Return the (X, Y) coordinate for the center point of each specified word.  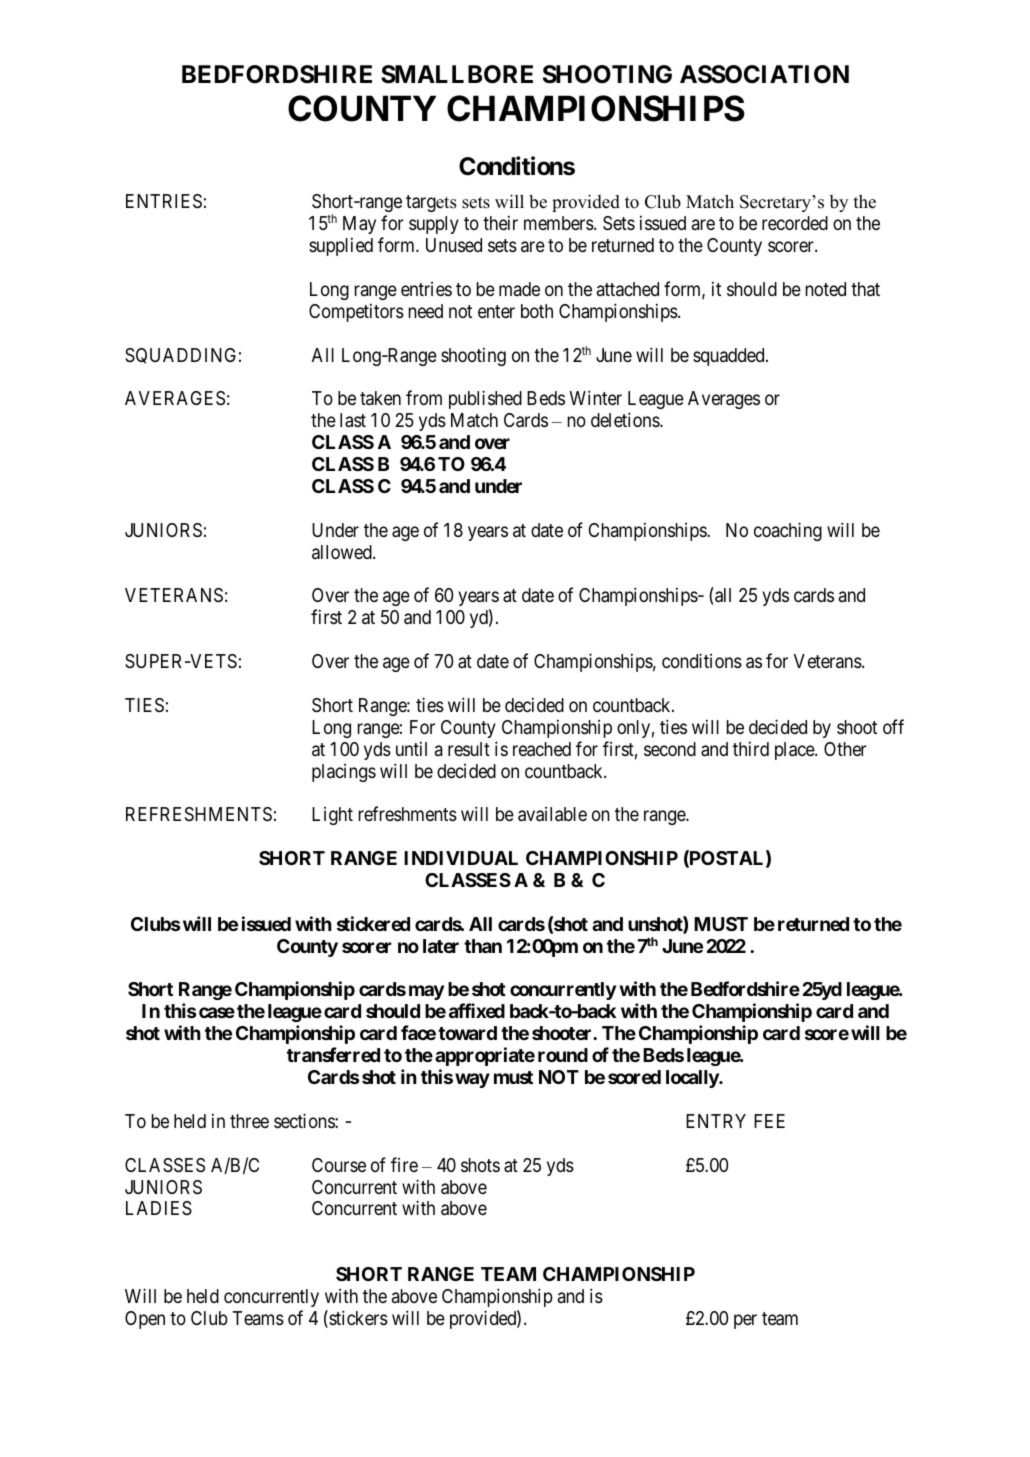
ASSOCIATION (764, 74)
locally (693, 1079)
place (795, 751)
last (353, 420)
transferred (333, 1054)
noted (826, 289)
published (485, 399)
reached (542, 749)
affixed (477, 1010)
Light (332, 816)
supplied (341, 246)
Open (145, 1320)
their (500, 222)
